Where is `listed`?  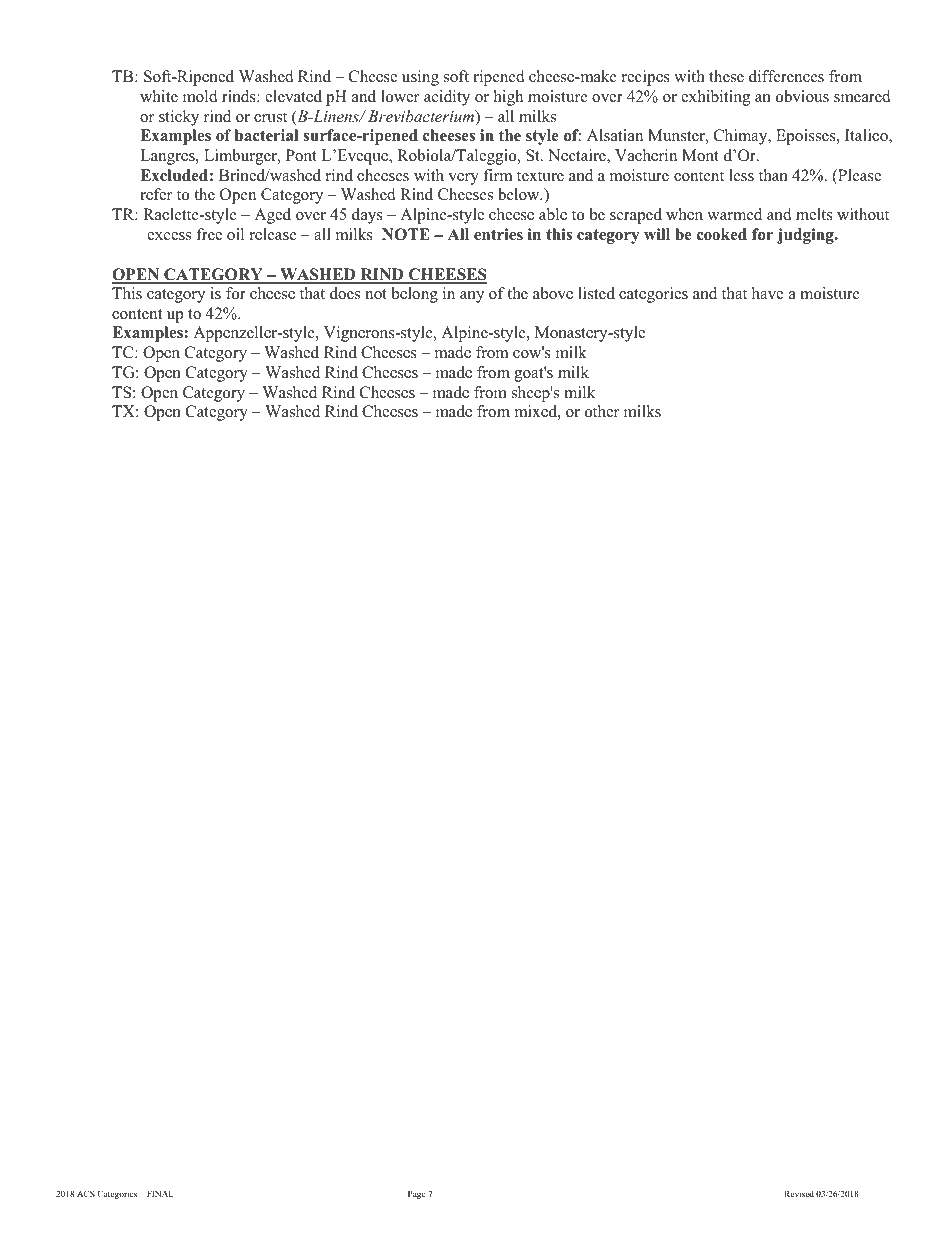
listed is located at coordinates (596, 293).
